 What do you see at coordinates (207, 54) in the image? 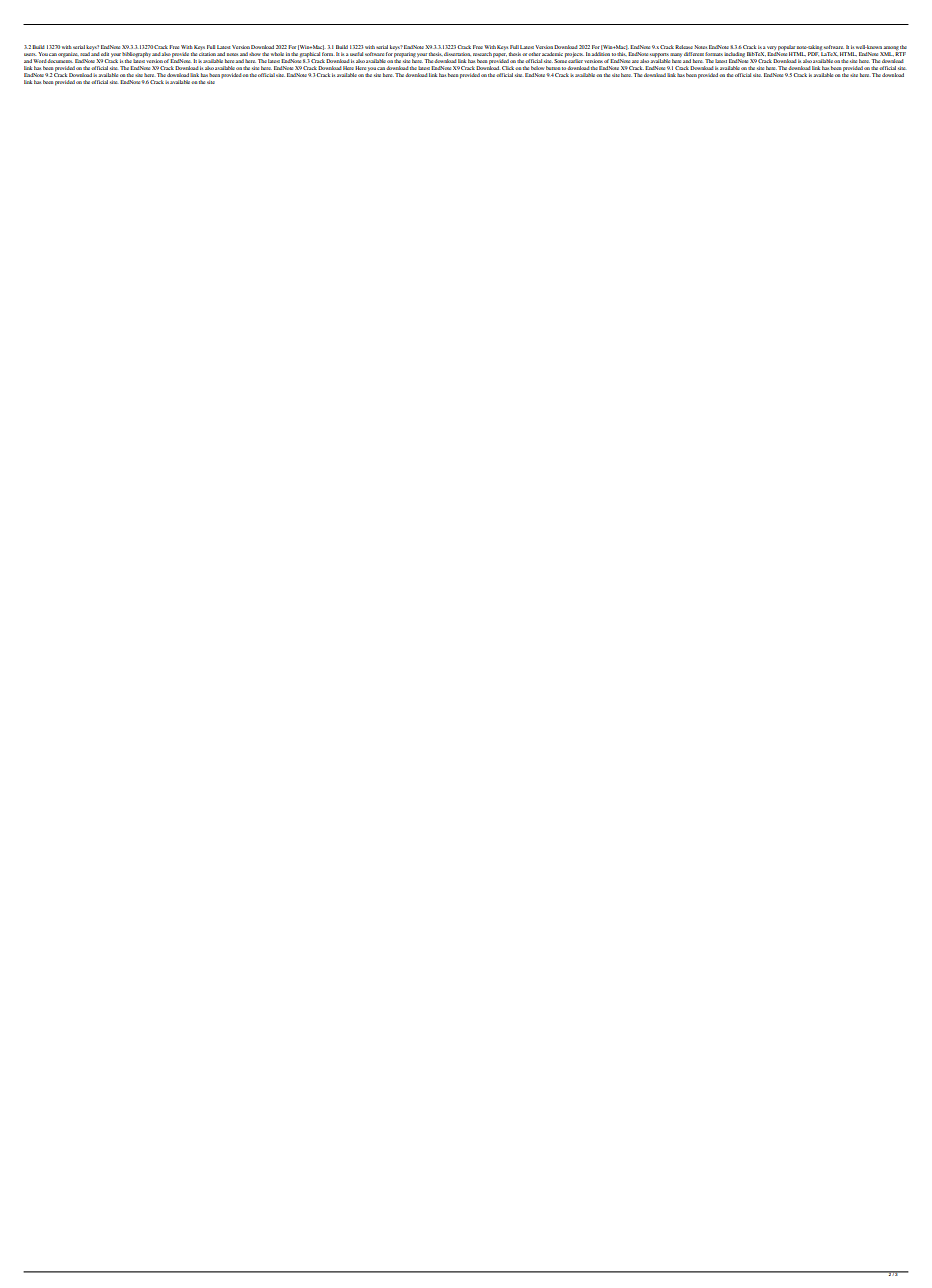
I see `citation` at bounding box center [207, 54].
